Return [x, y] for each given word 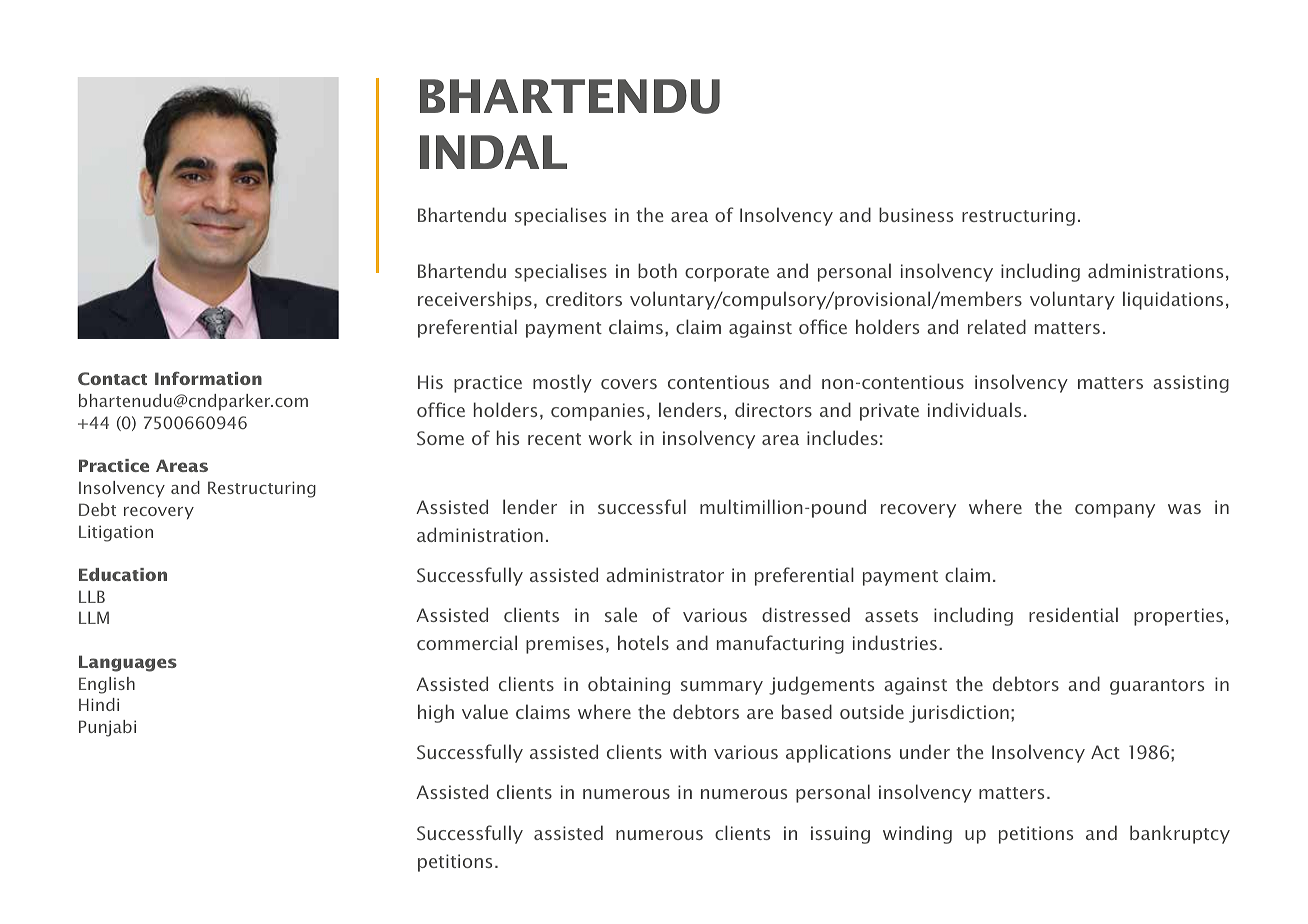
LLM [94, 617]
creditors [584, 298]
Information [208, 378]
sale [621, 614]
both [657, 270]
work [610, 437]
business [916, 214]
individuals [974, 409]
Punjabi [107, 728]
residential [1073, 614]
